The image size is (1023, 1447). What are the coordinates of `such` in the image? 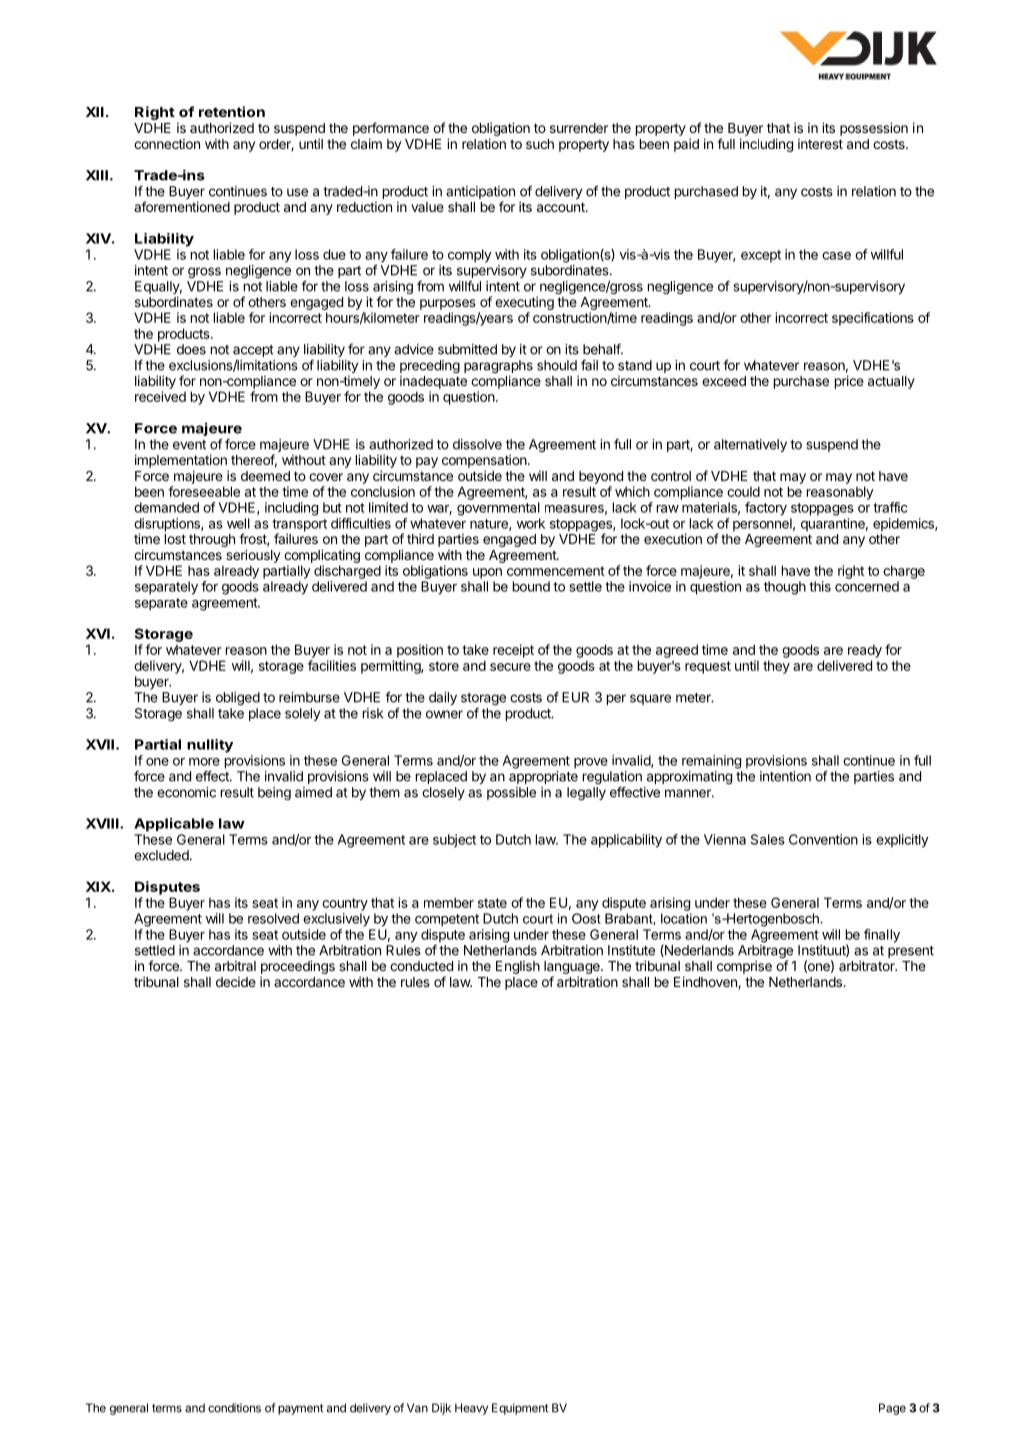 It's located at (540, 144).
